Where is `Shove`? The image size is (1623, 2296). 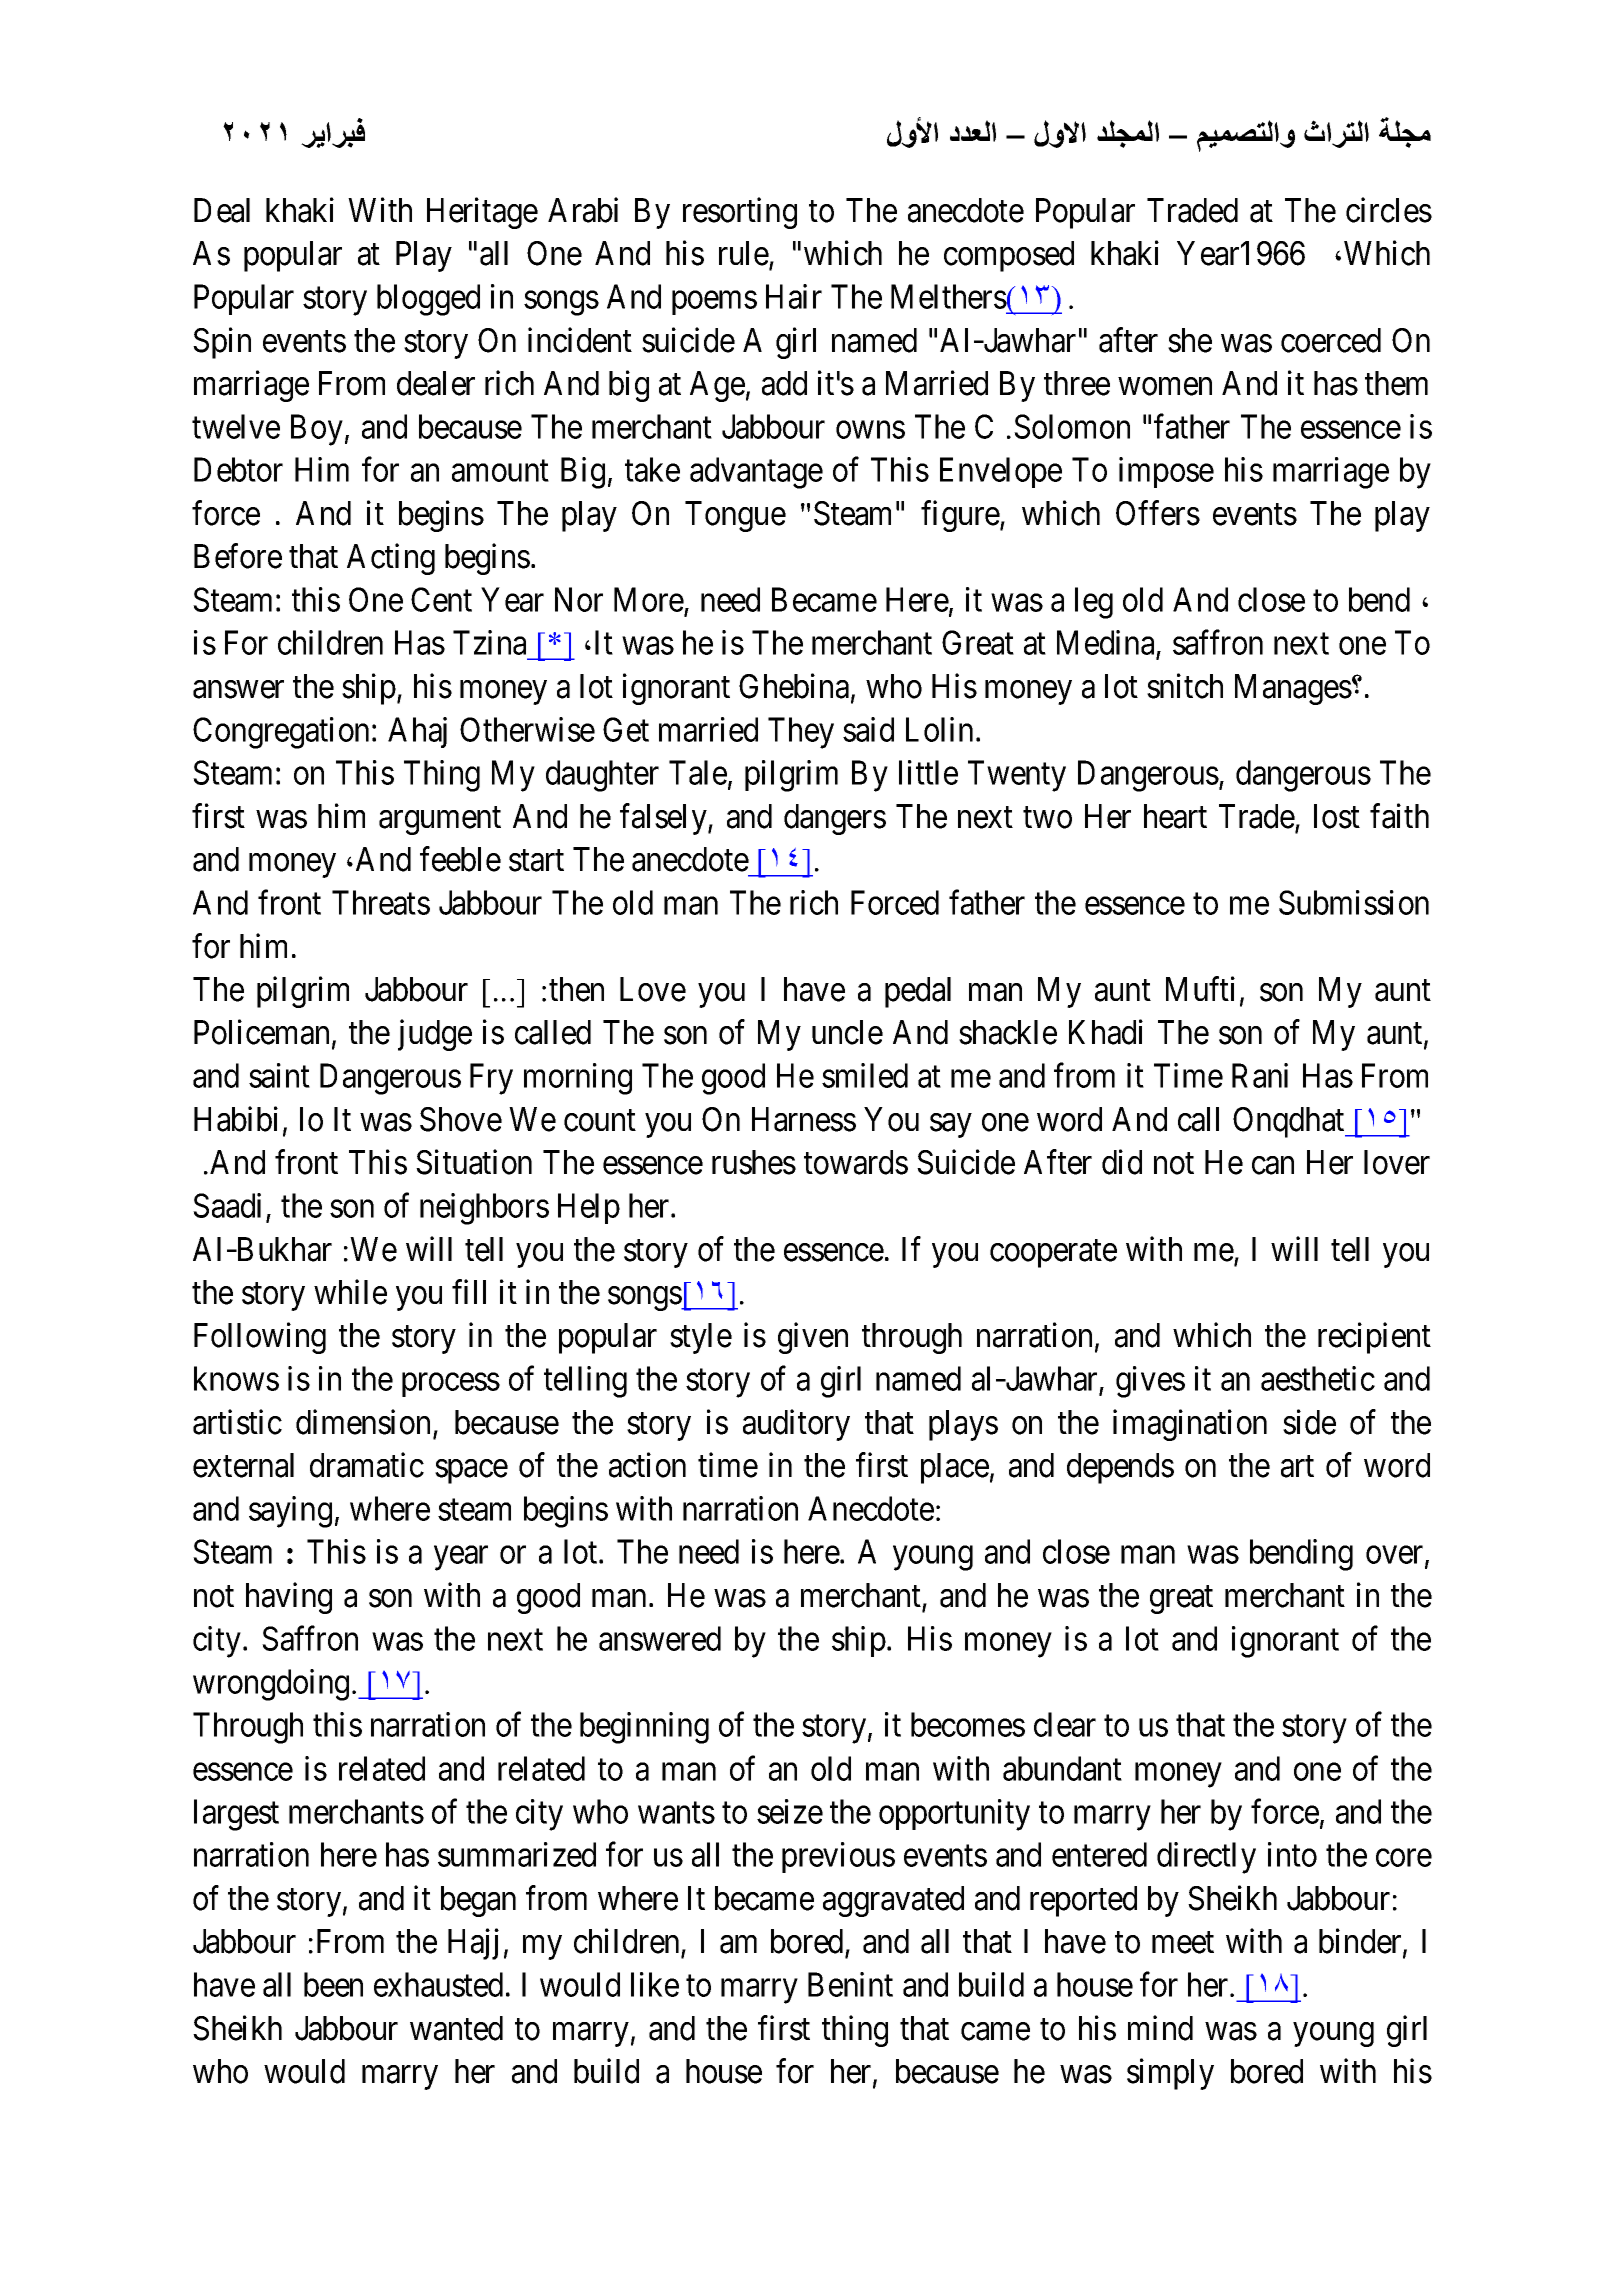 Shove is located at coordinates (461, 1119).
